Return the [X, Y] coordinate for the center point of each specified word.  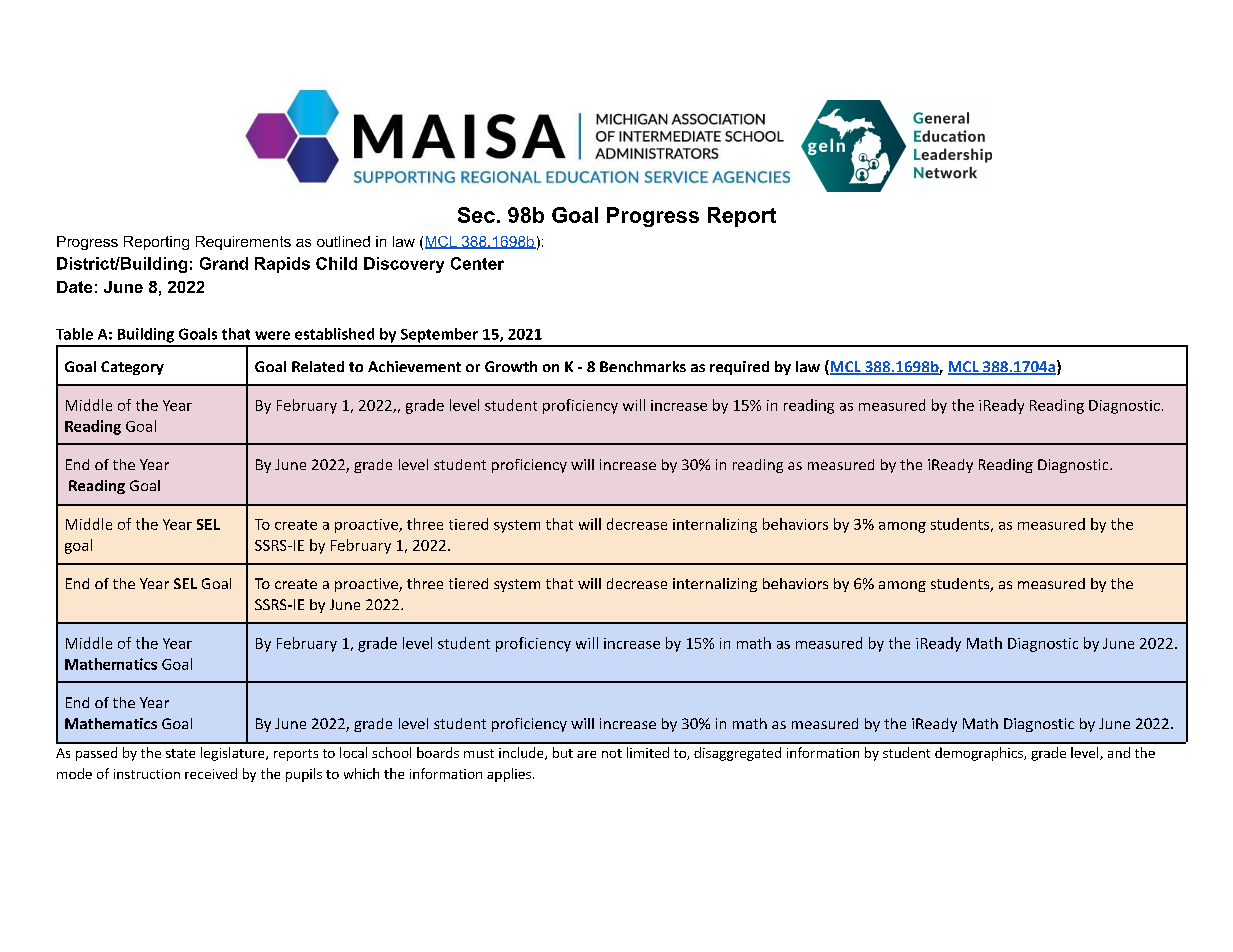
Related [318, 366]
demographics [980, 754]
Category [132, 368]
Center [477, 263]
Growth [511, 366]
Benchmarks [643, 366]
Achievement [414, 366]
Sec [476, 215]
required [739, 368]
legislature [234, 754]
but [563, 752]
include [522, 753]
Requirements [243, 243]
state [180, 753]
